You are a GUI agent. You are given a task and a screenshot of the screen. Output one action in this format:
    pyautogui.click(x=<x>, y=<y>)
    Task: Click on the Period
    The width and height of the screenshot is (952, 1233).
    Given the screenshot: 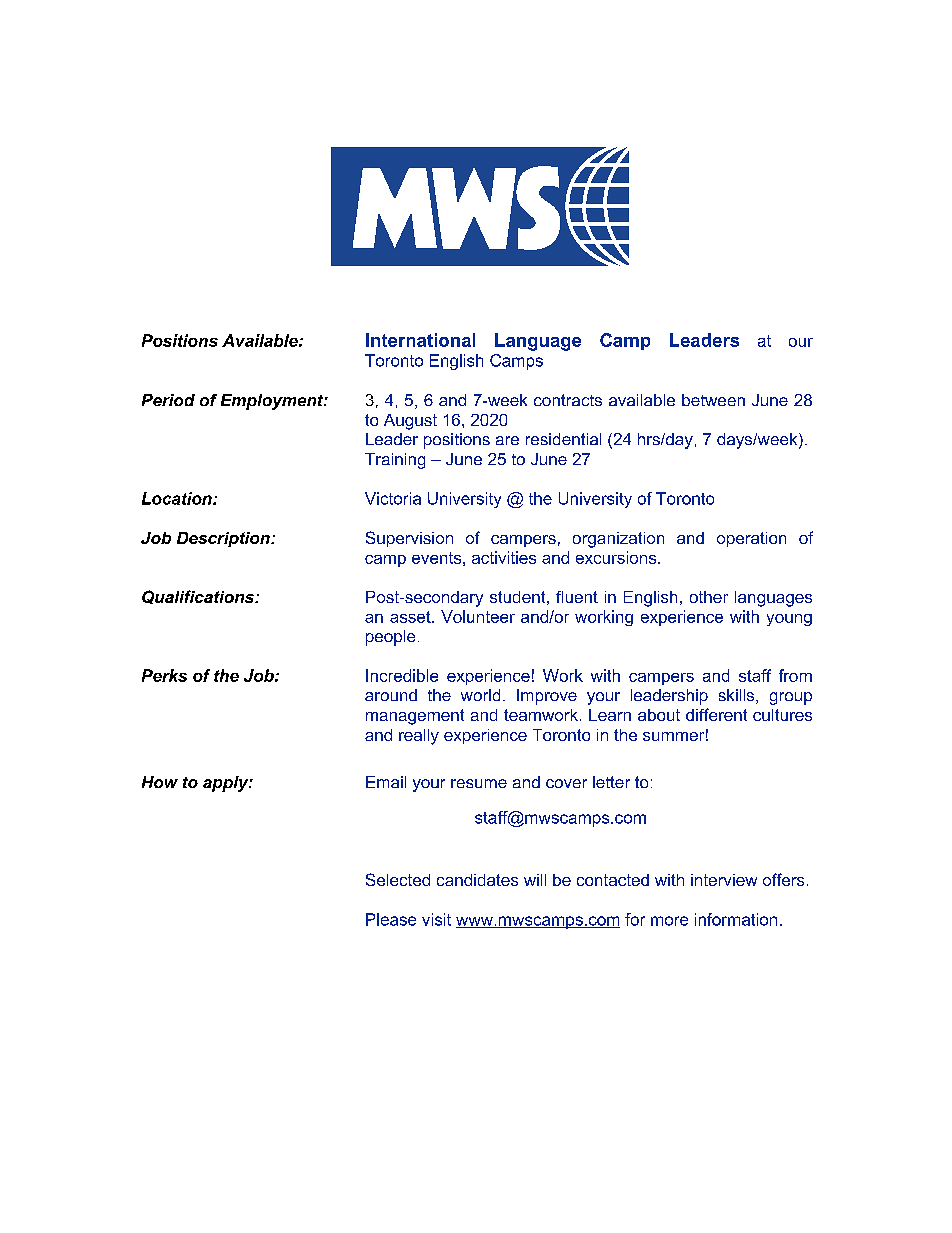 What is the action you would take?
    pyautogui.click(x=168, y=400)
